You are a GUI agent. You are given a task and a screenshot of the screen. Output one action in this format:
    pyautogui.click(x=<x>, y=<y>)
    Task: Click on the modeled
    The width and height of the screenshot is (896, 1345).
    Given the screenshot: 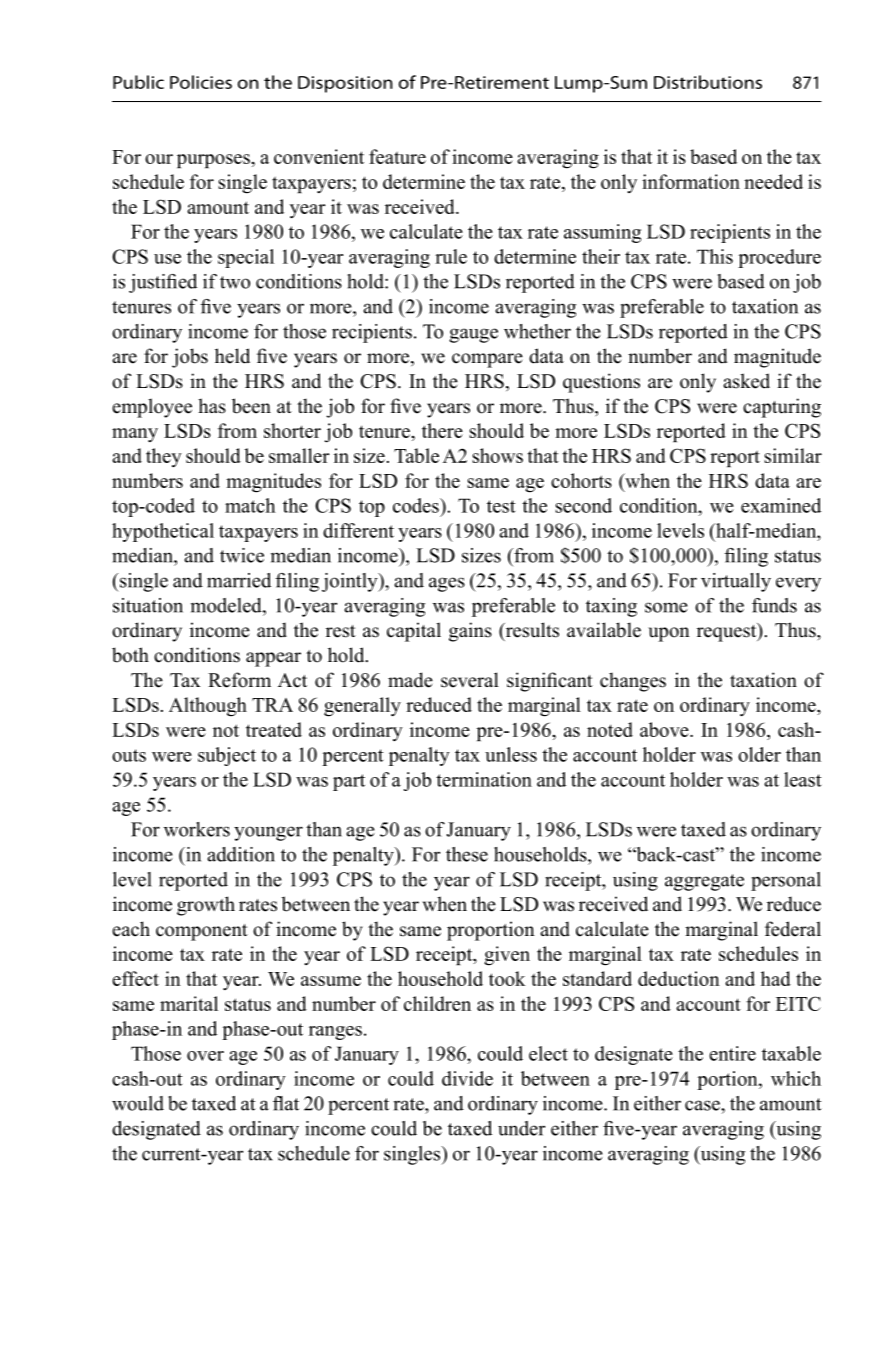 What is the action you would take?
    pyautogui.click(x=227, y=605)
